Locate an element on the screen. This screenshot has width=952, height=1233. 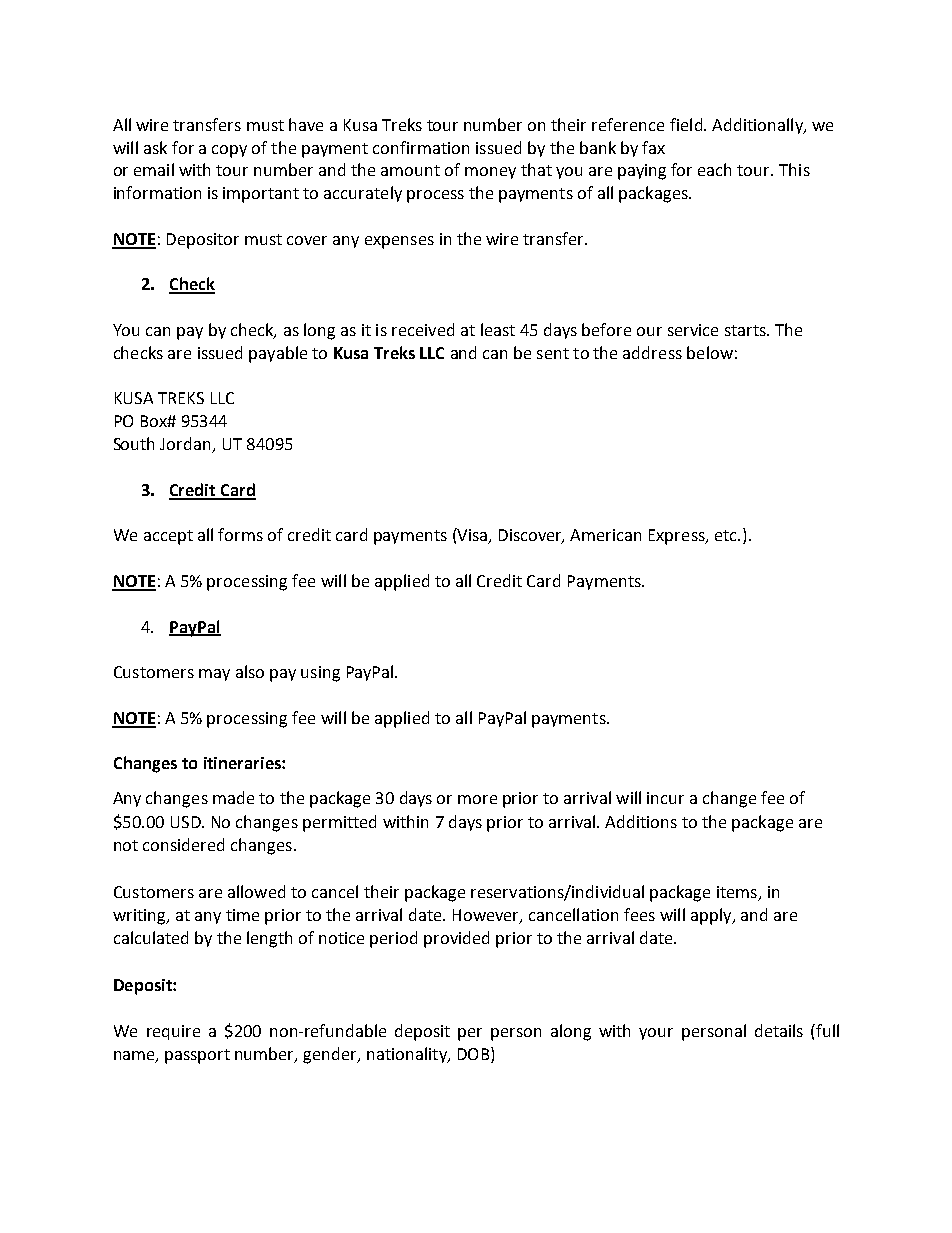
itineraries is located at coordinates (243, 763).
